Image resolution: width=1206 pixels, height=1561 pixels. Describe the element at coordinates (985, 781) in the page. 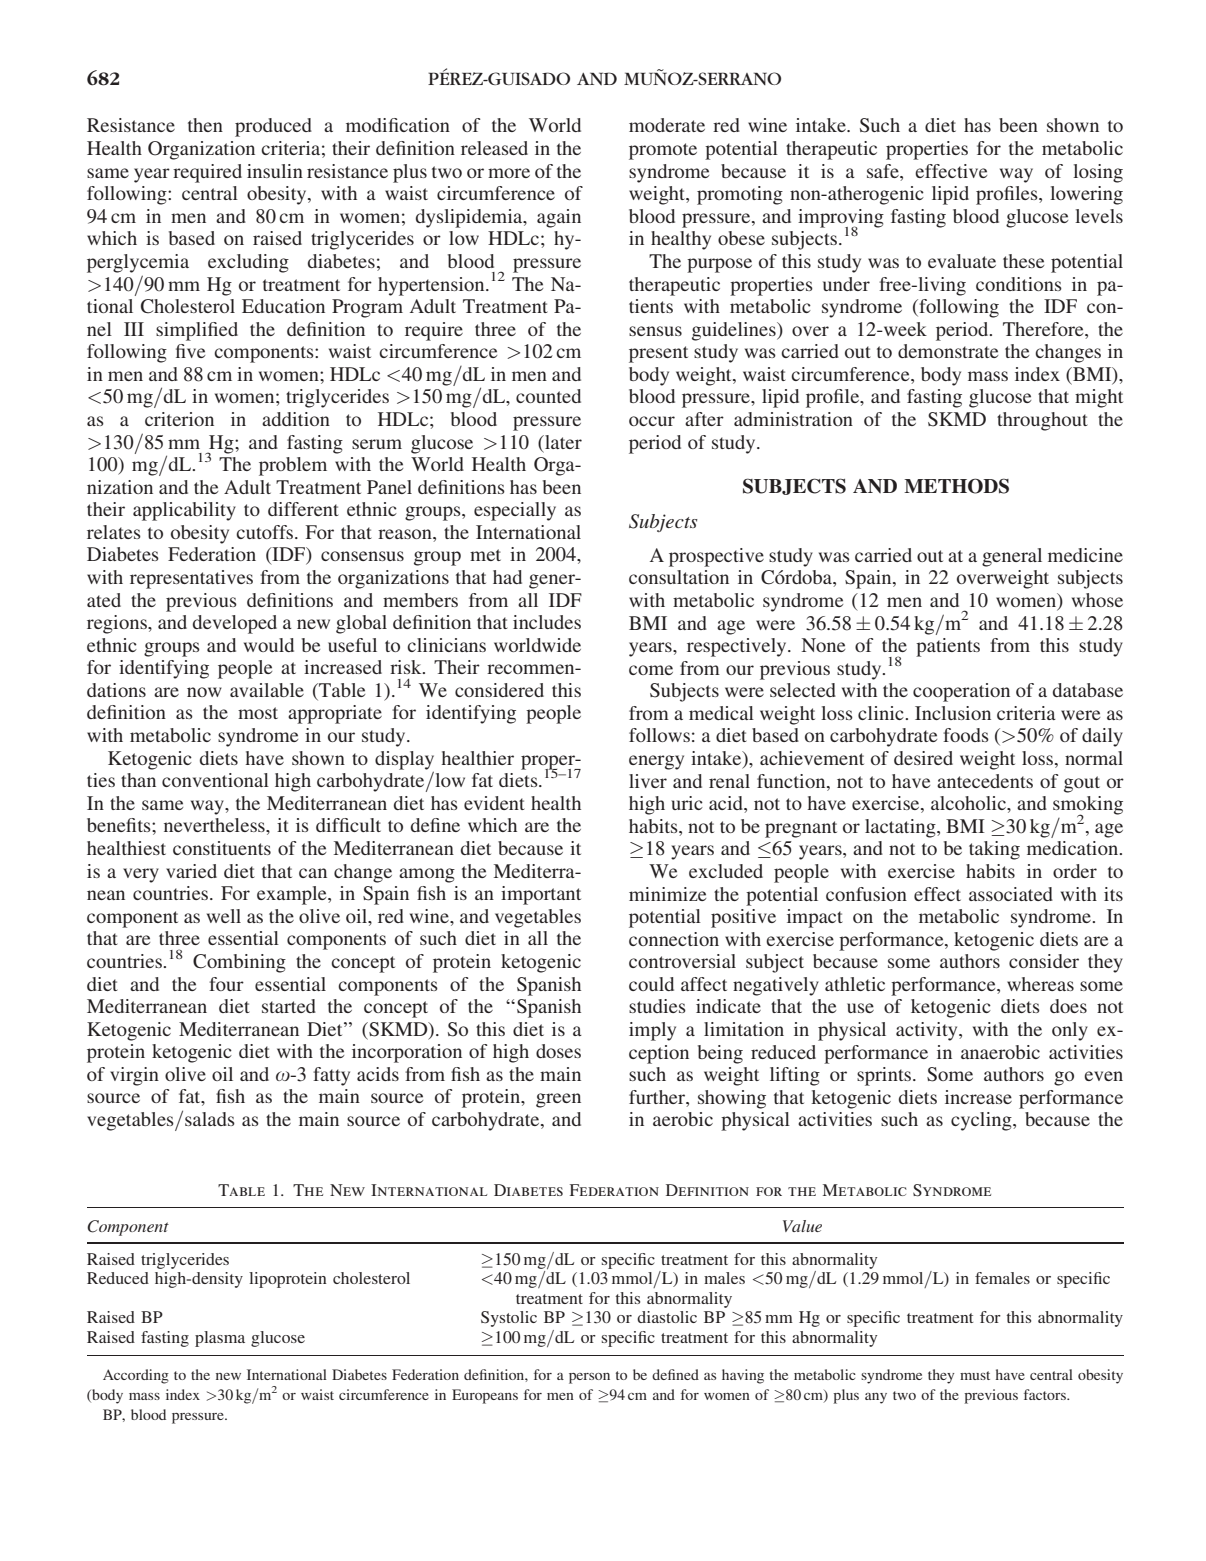

I see `antecedents` at that location.
